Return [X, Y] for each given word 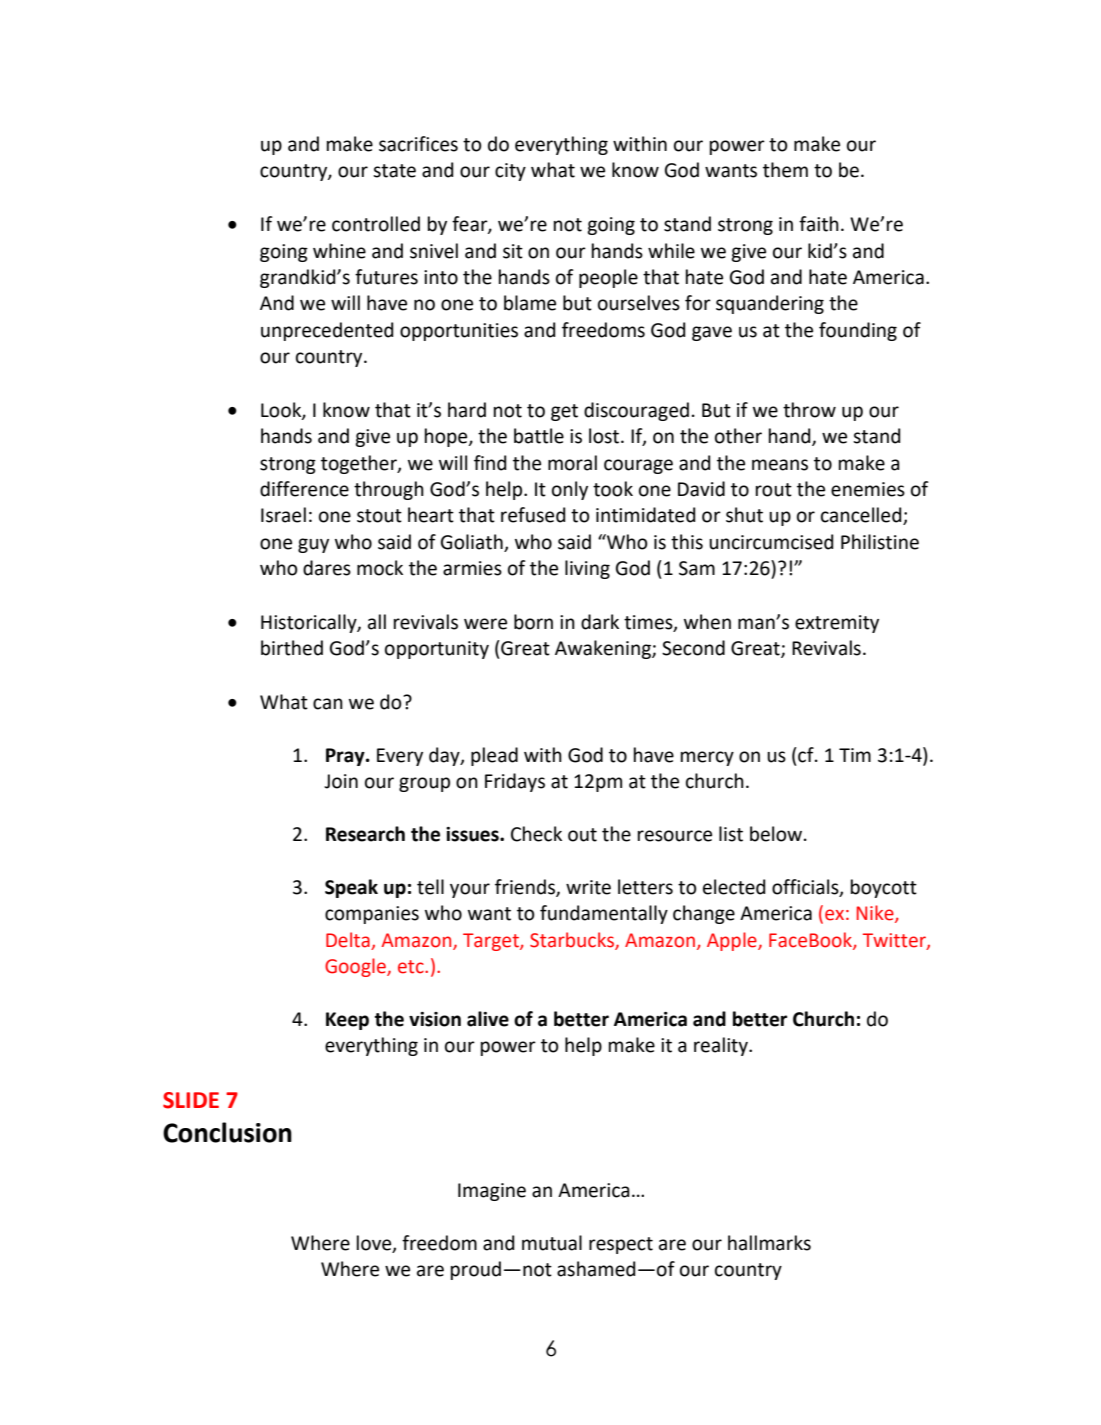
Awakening [604, 649]
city [510, 172]
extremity [837, 624]
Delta [348, 940]
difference [304, 489]
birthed [292, 648]
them [785, 170]
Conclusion [227, 1132]
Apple [733, 941]
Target [492, 942]
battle [539, 436]
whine [339, 251]
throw [809, 410]
